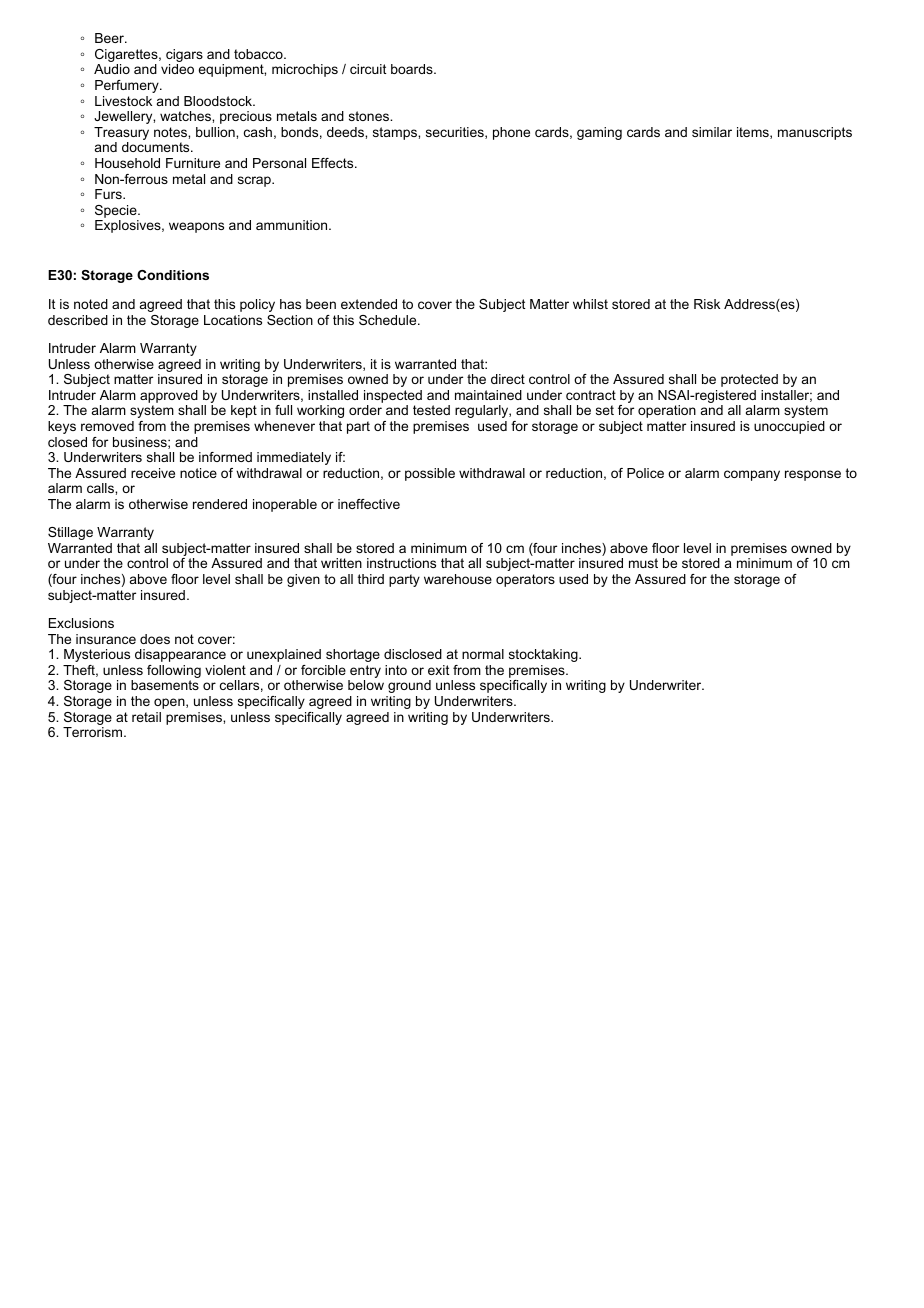  Describe the element at coordinates (712, 132) in the screenshot. I see `similar` at that location.
